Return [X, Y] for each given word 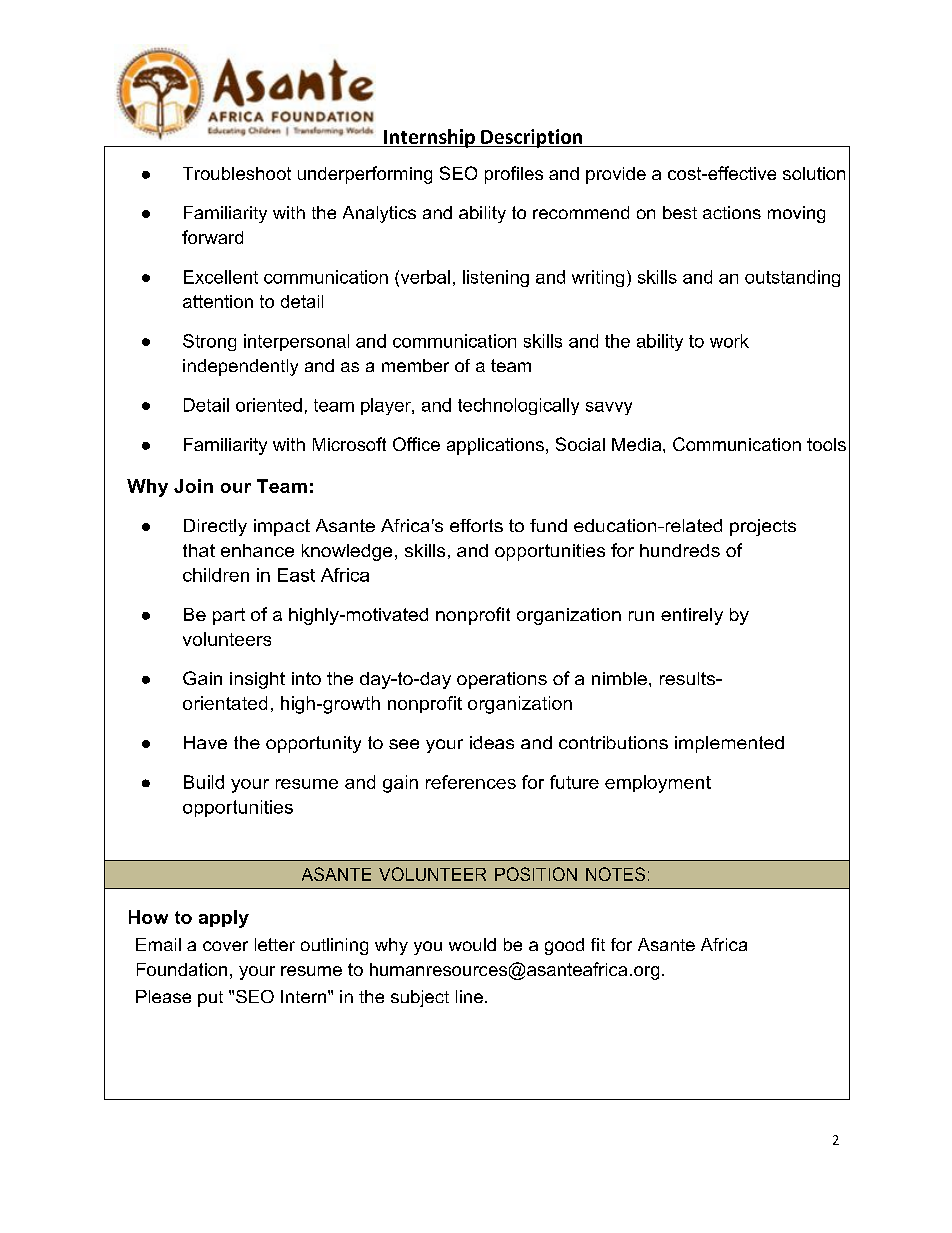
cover [225, 946]
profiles [514, 175]
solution [814, 173]
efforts [476, 525]
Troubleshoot [237, 173]
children [216, 575]
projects [763, 527]
